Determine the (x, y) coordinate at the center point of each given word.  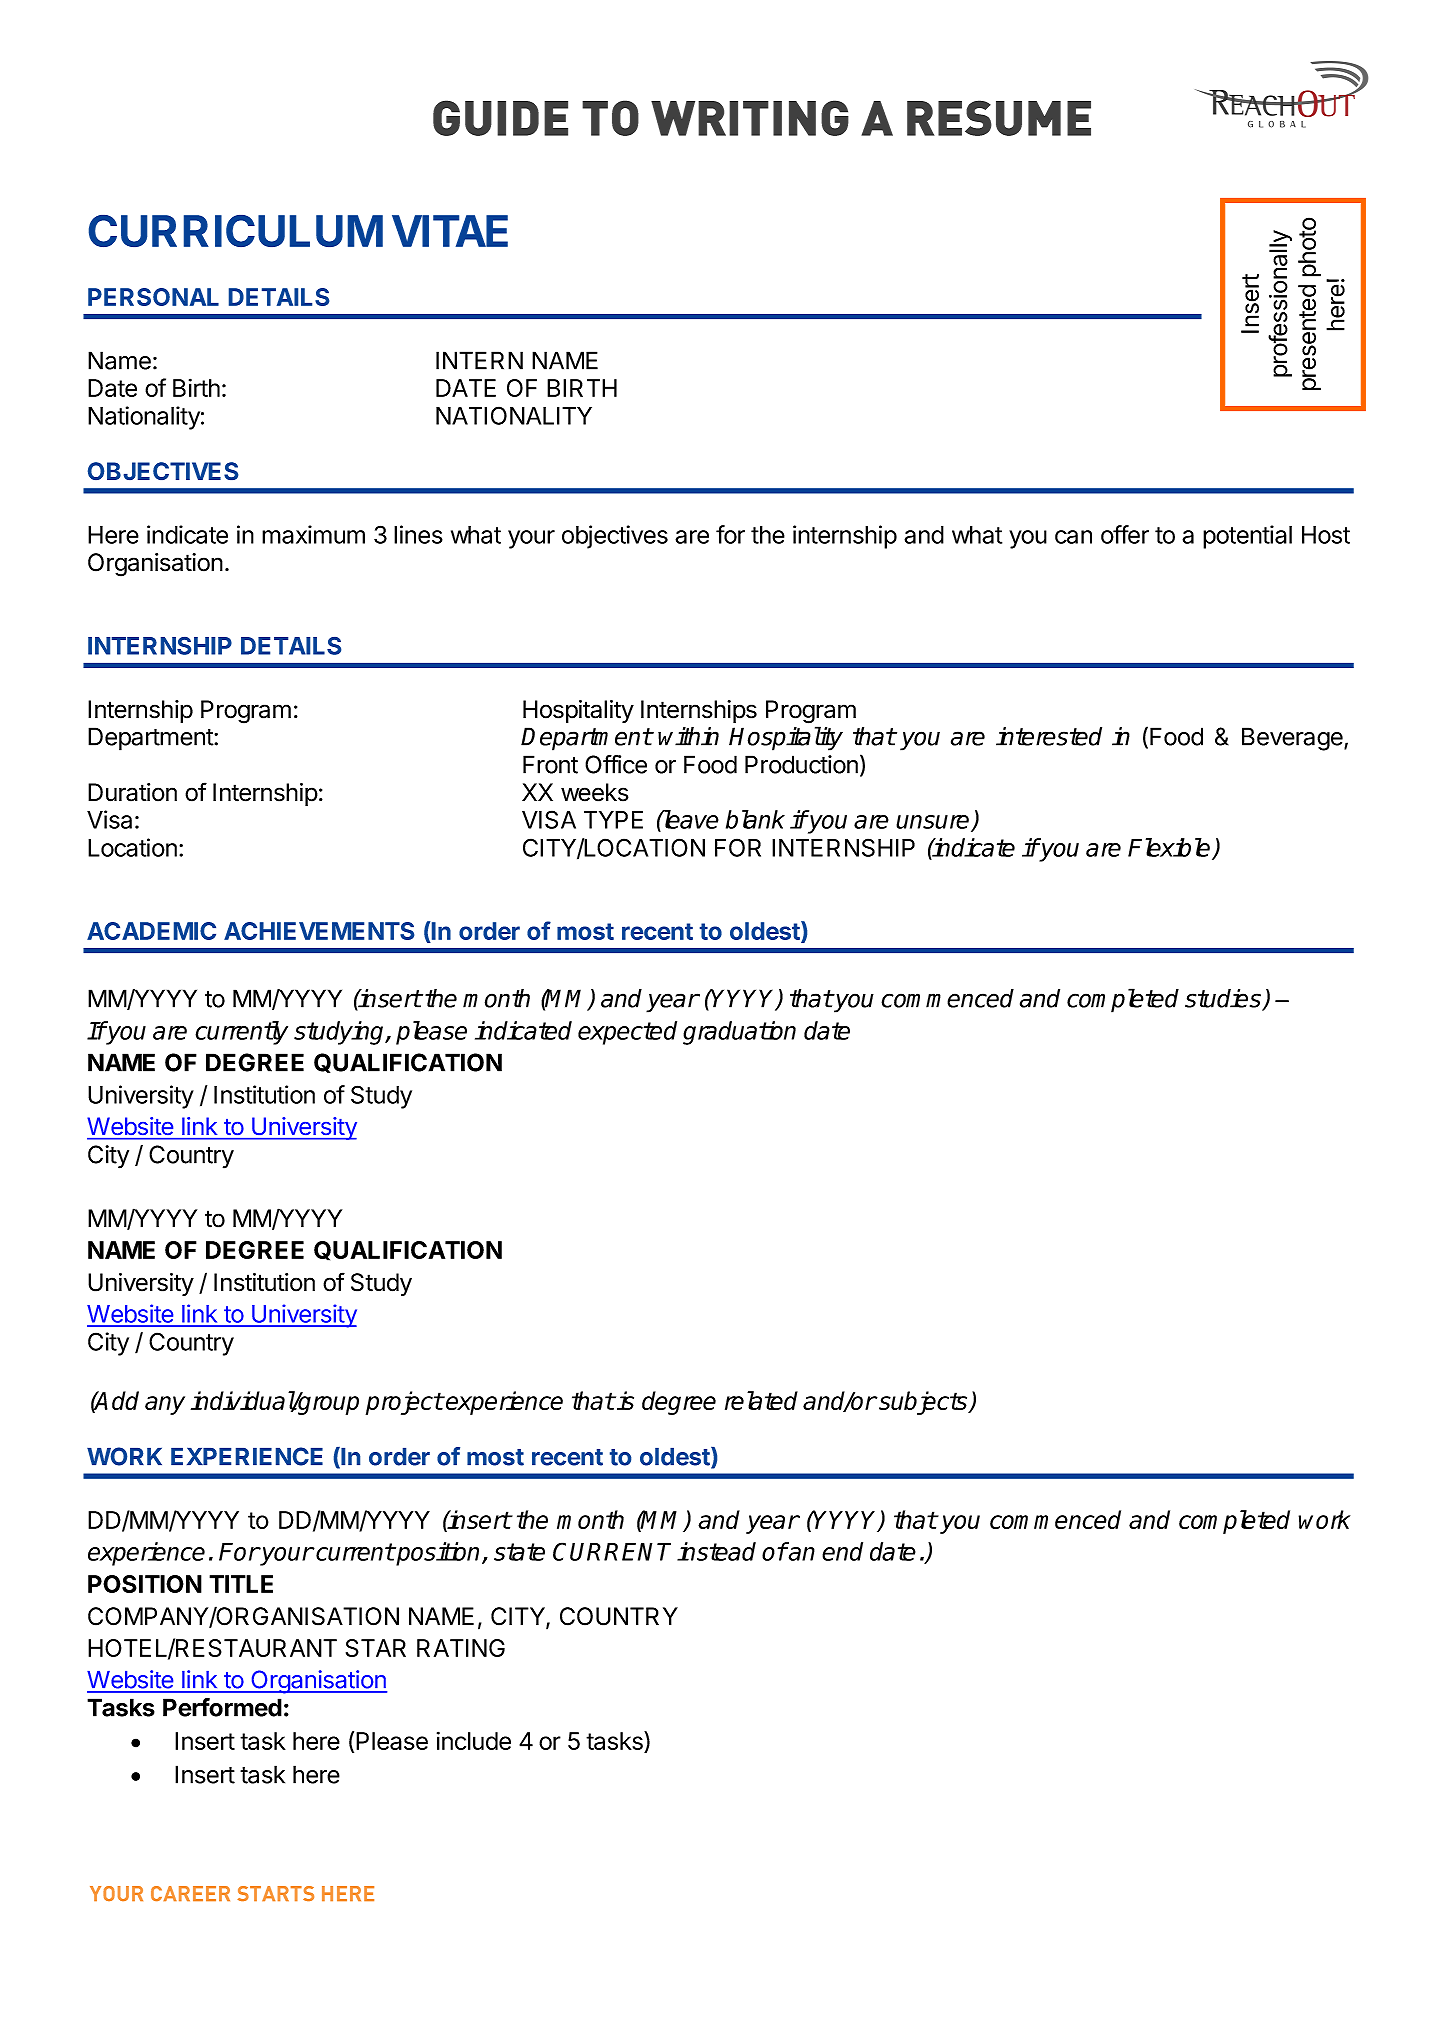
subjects (923, 1403)
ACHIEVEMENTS (319, 931)
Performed (222, 1707)
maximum (313, 534)
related (761, 1400)
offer (1125, 534)
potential (1247, 537)
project (404, 1403)
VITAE (450, 231)
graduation (739, 1033)
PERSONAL (153, 297)
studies (1224, 999)
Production (801, 764)
